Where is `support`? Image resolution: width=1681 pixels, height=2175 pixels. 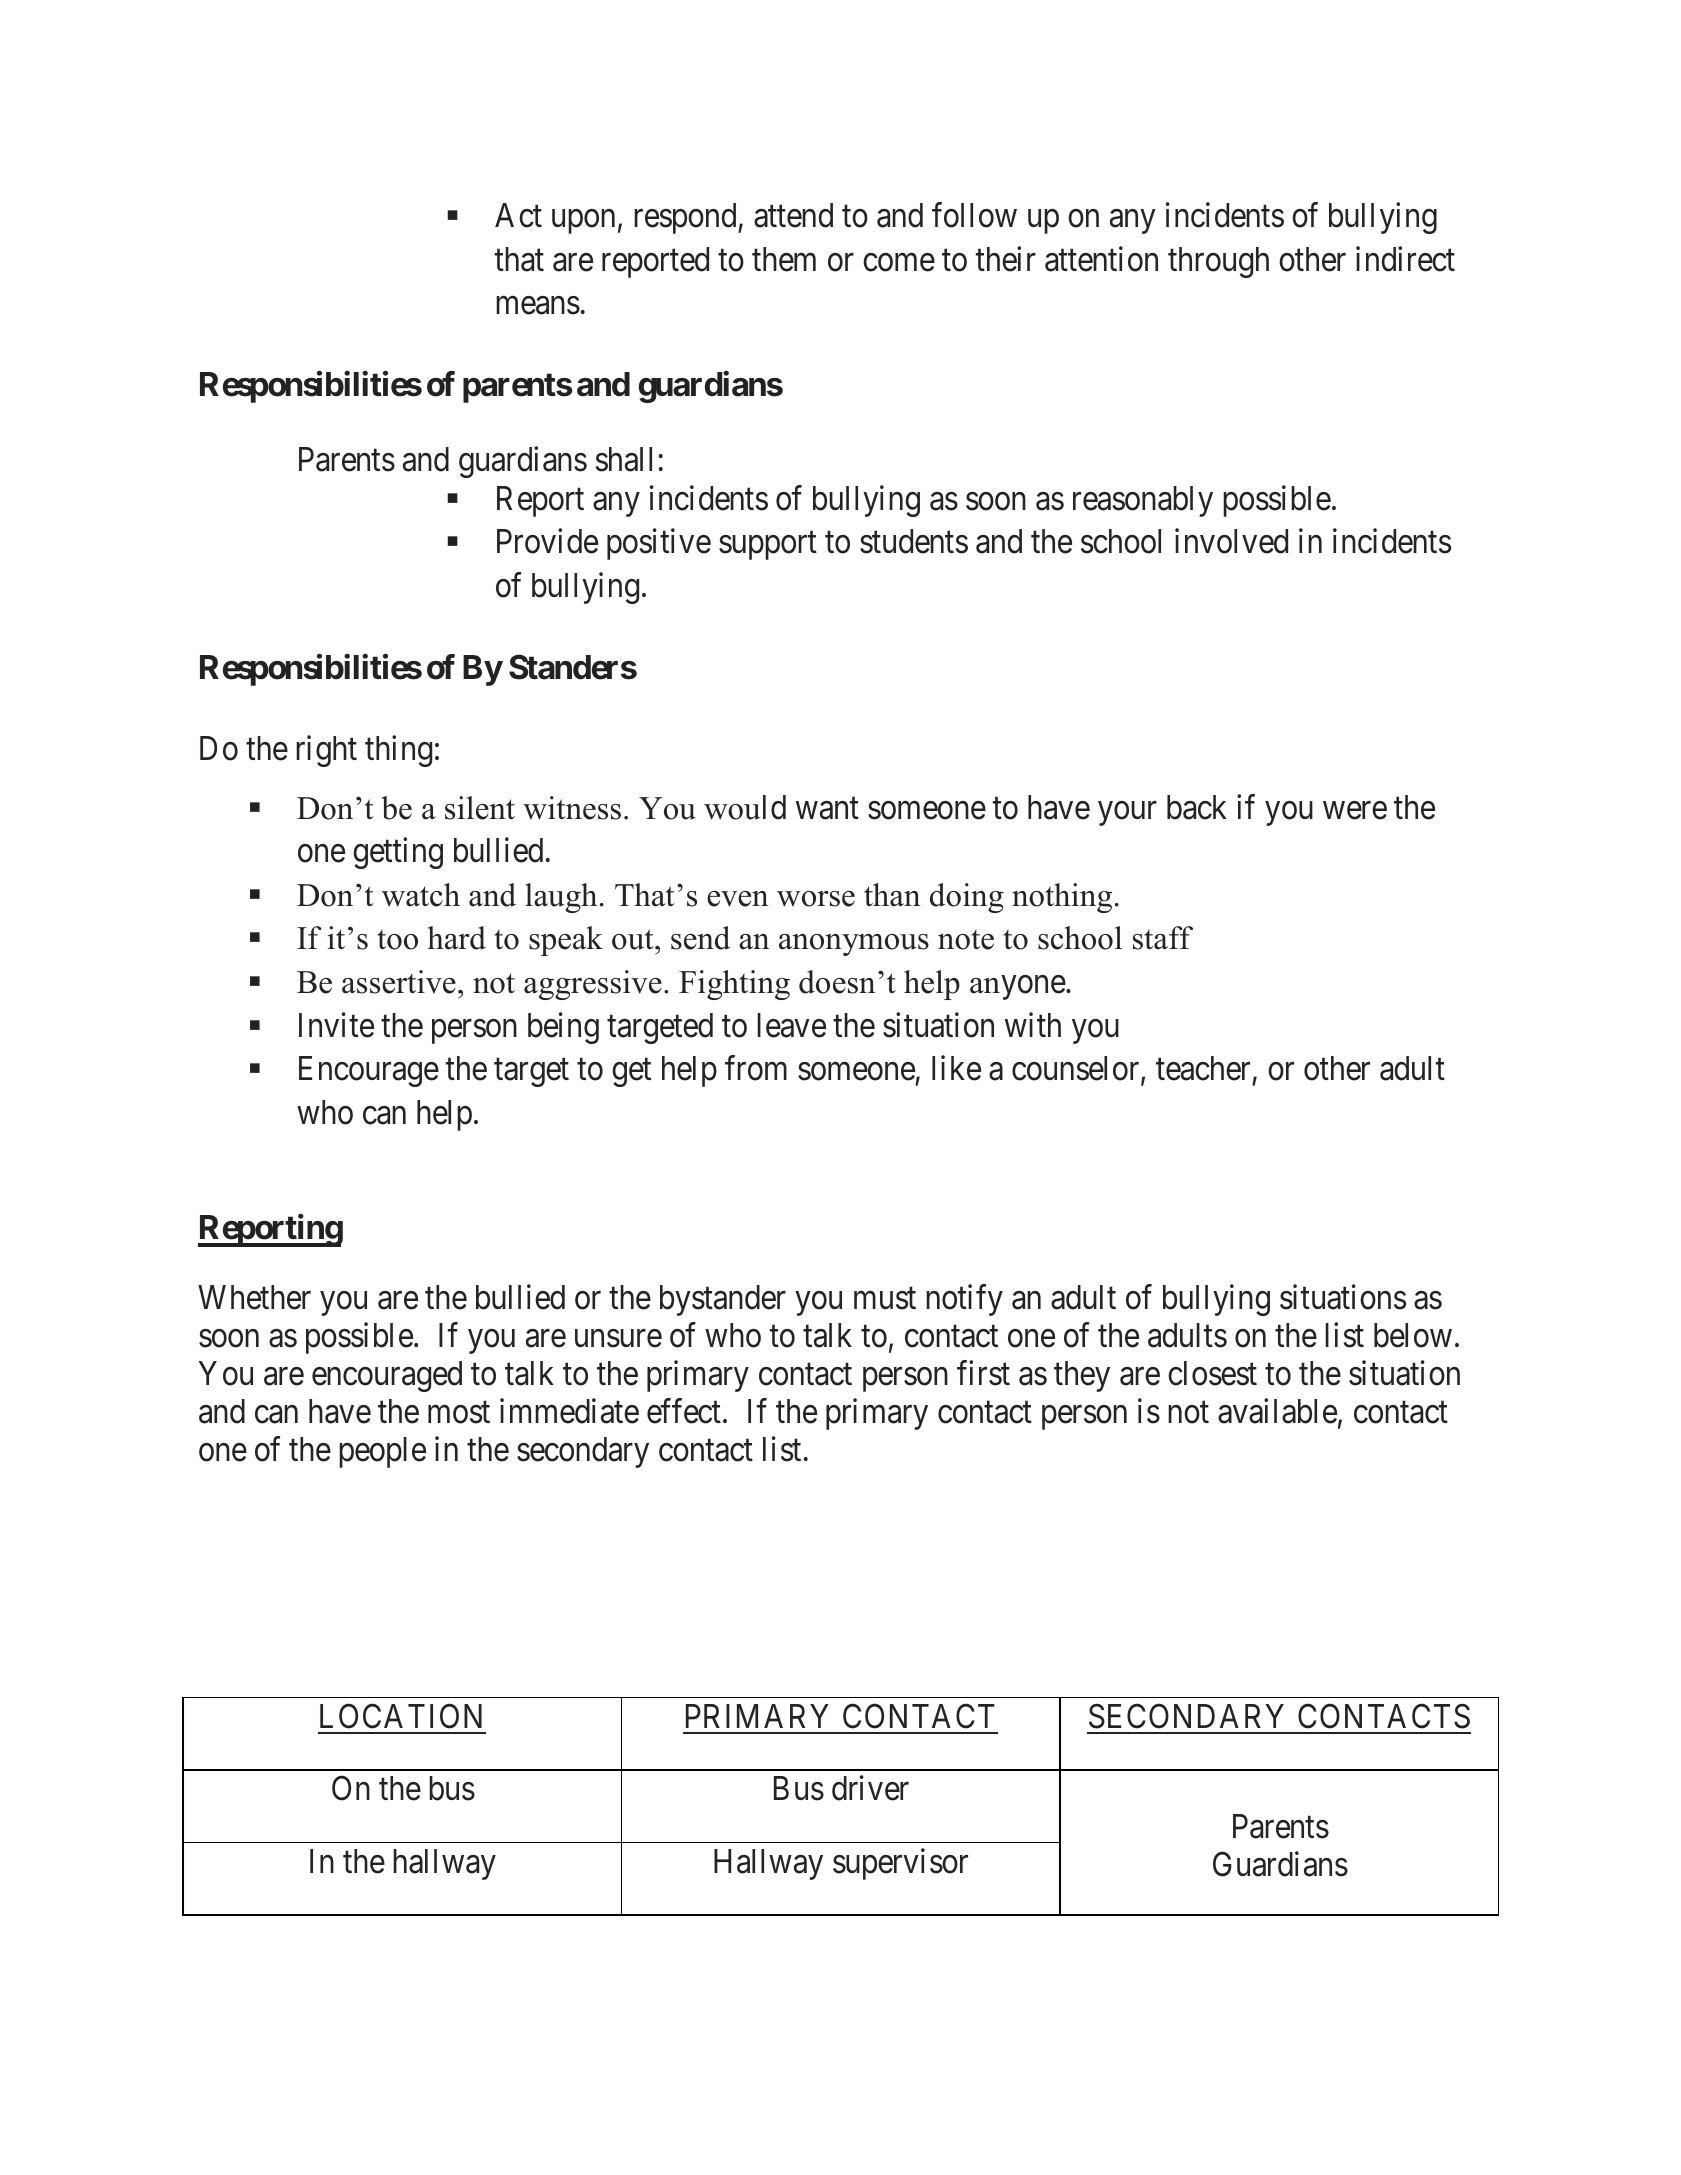
support is located at coordinates (768, 546).
